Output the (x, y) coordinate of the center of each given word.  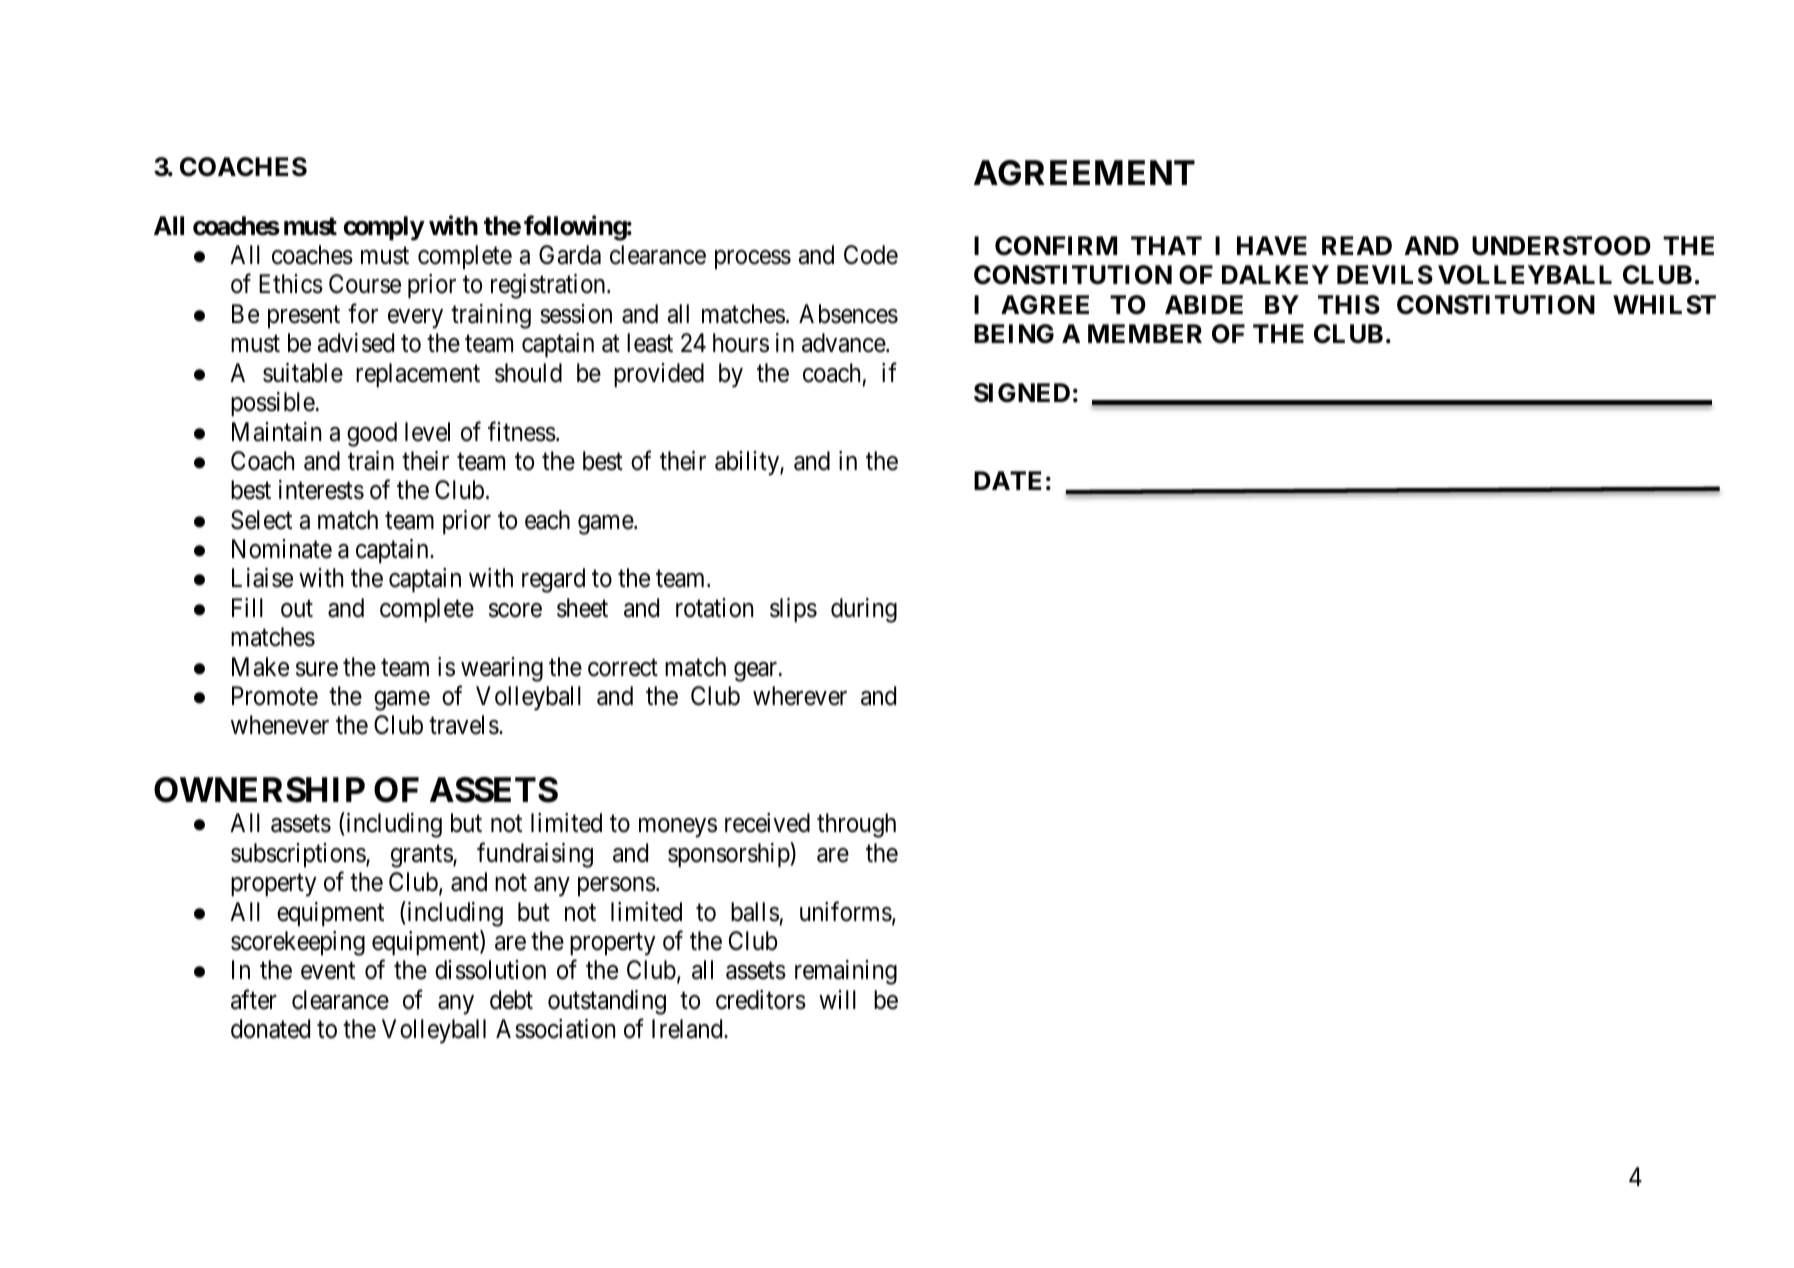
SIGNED (1022, 393)
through (856, 825)
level (427, 432)
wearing (502, 669)
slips (793, 610)
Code (871, 255)
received (767, 823)
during (864, 610)
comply (384, 228)
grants (422, 856)
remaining (846, 972)
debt (511, 1000)
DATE (1007, 480)
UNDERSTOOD (1561, 246)
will (837, 999)
